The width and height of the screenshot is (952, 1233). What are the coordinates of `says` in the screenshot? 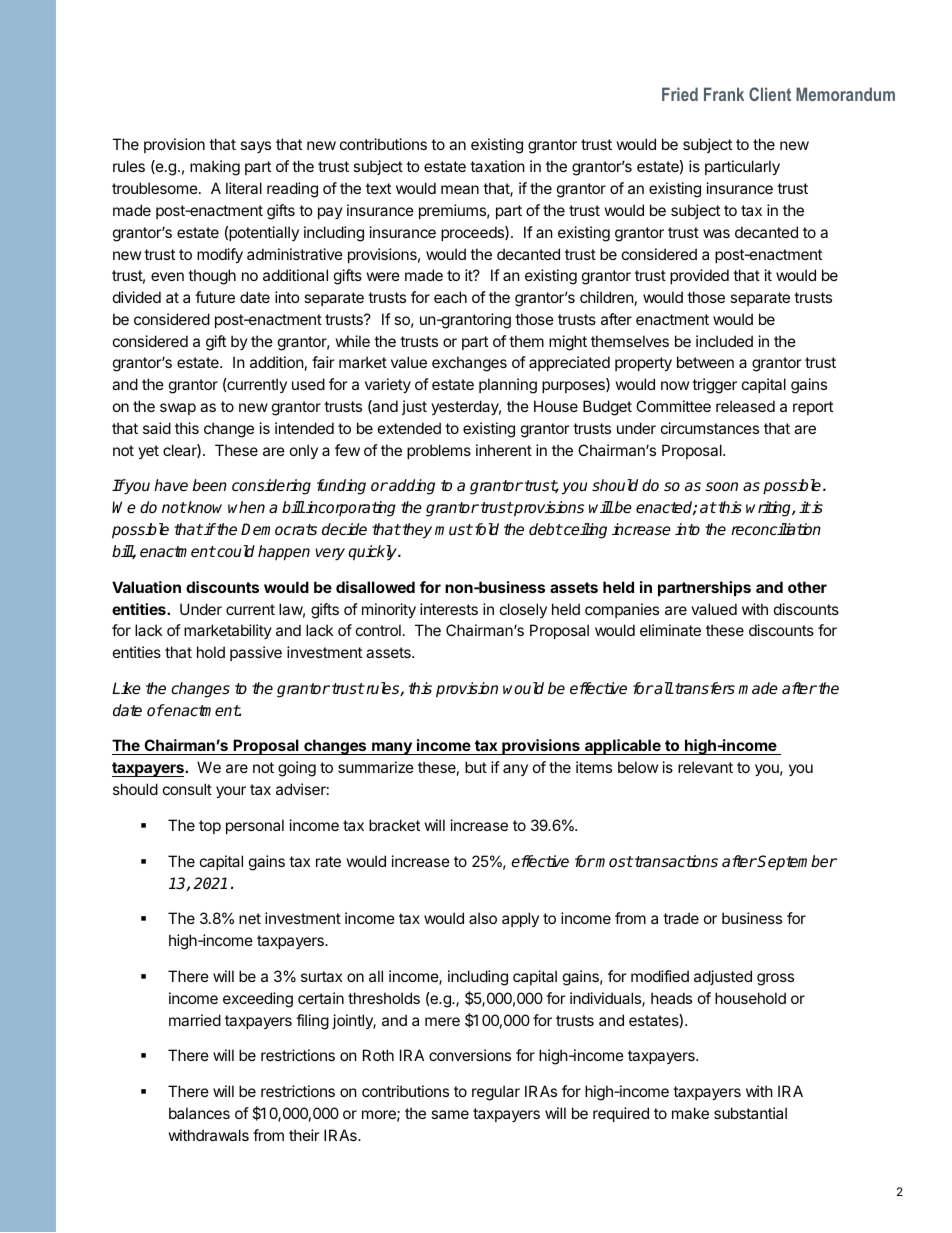 It's located at (255, 147).
